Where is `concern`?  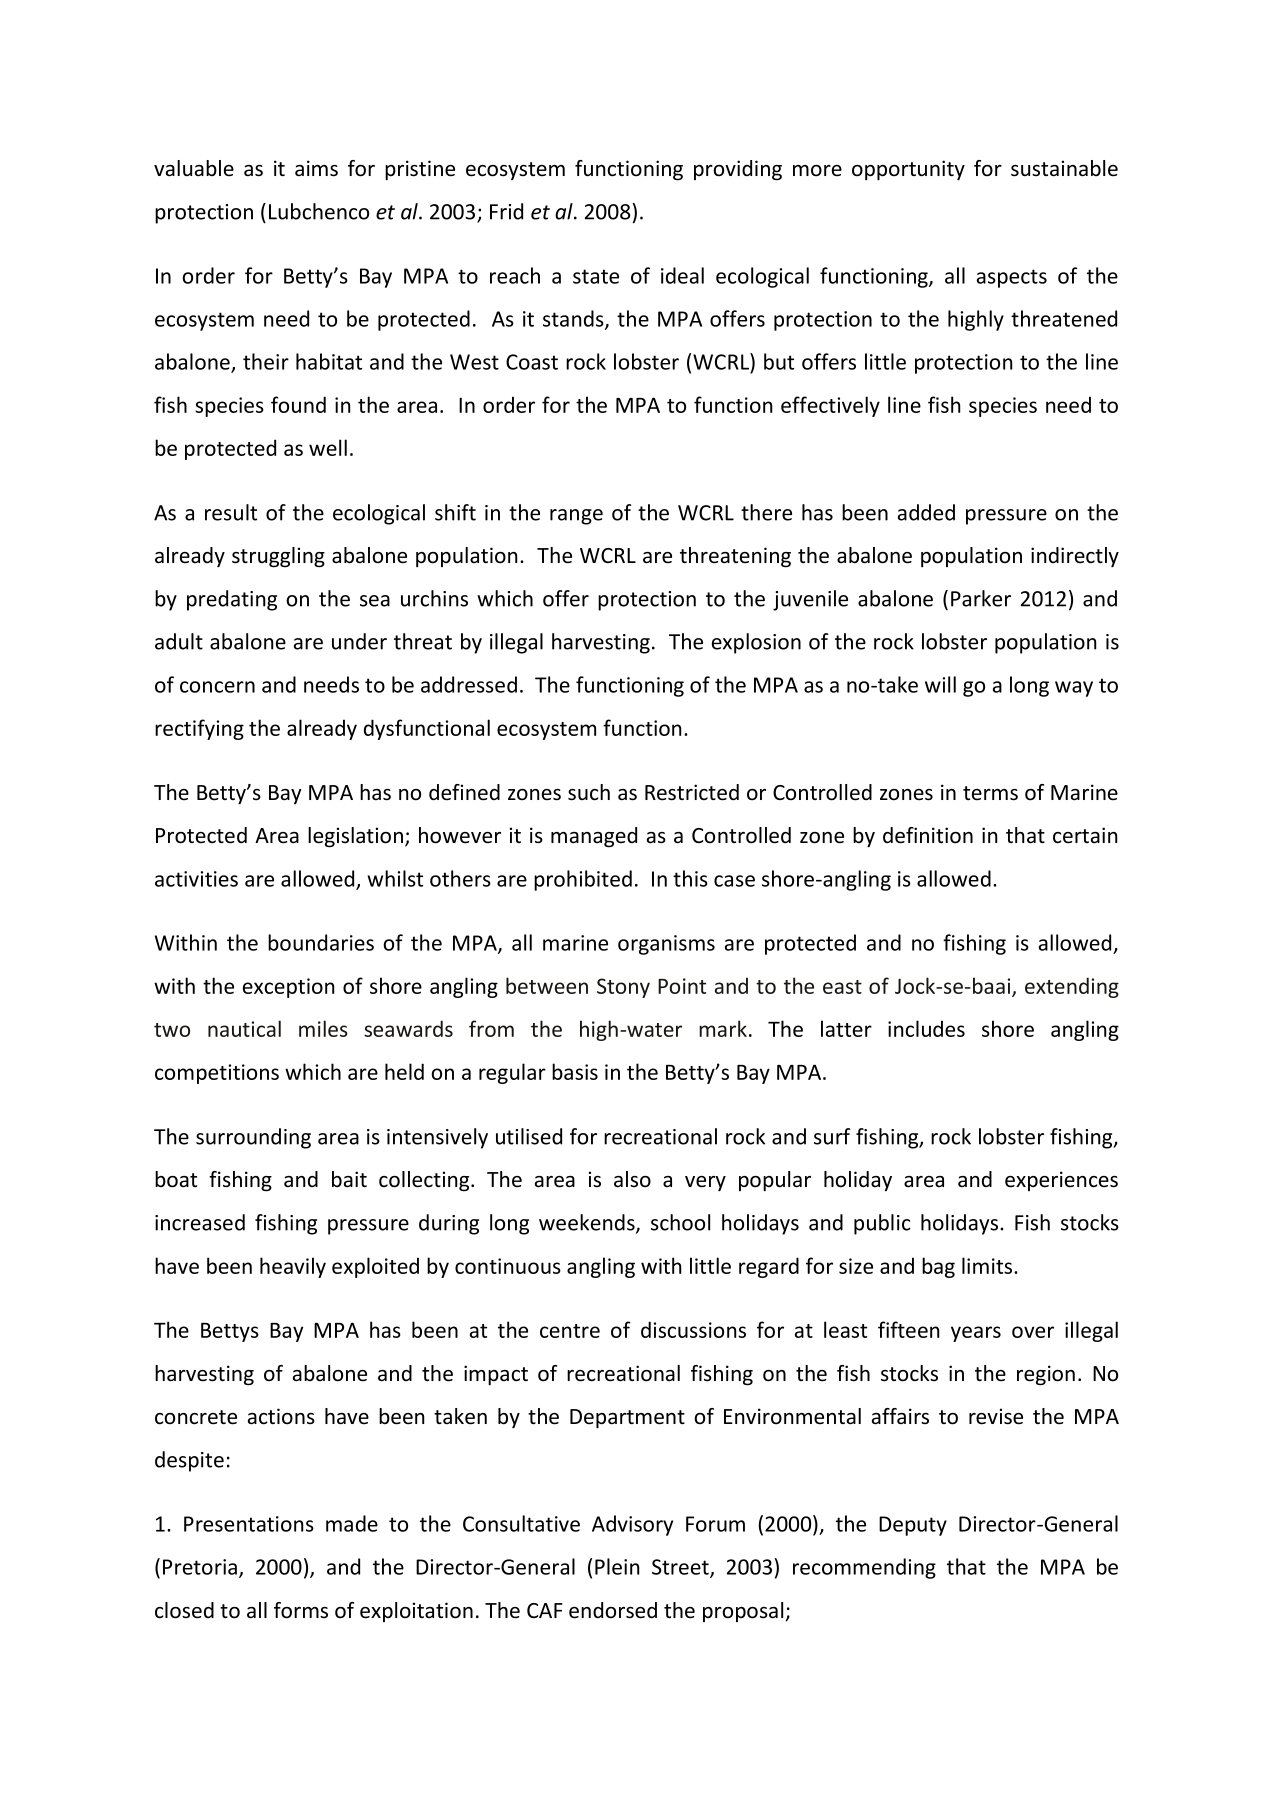
concern is located at coordinates (217, 687).
